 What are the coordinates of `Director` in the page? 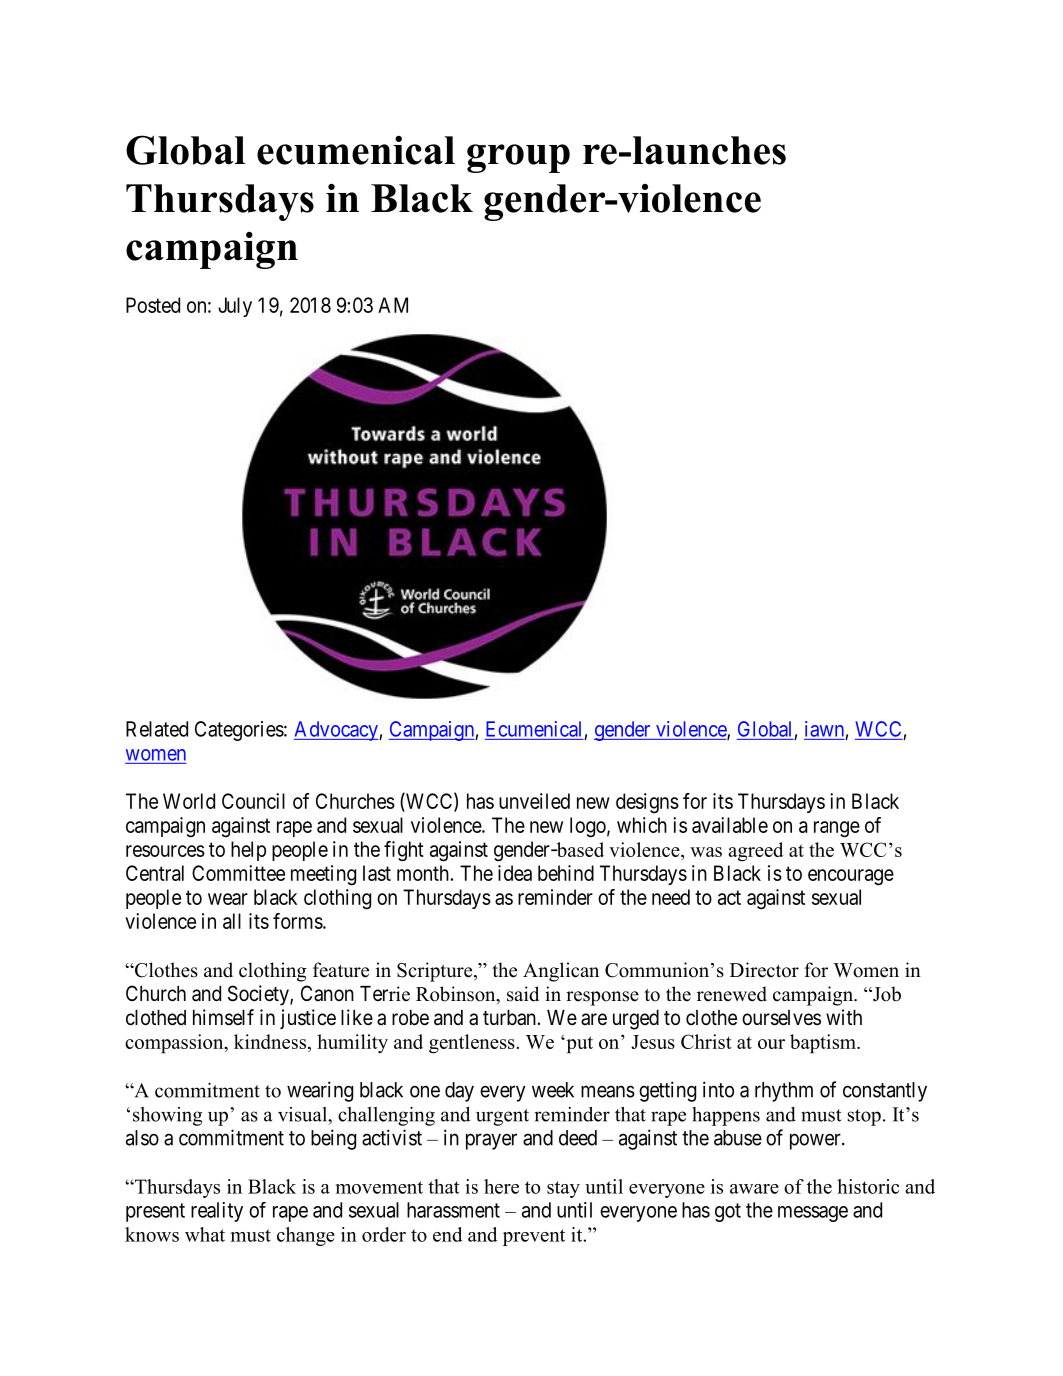 It's located at (764, 970).
